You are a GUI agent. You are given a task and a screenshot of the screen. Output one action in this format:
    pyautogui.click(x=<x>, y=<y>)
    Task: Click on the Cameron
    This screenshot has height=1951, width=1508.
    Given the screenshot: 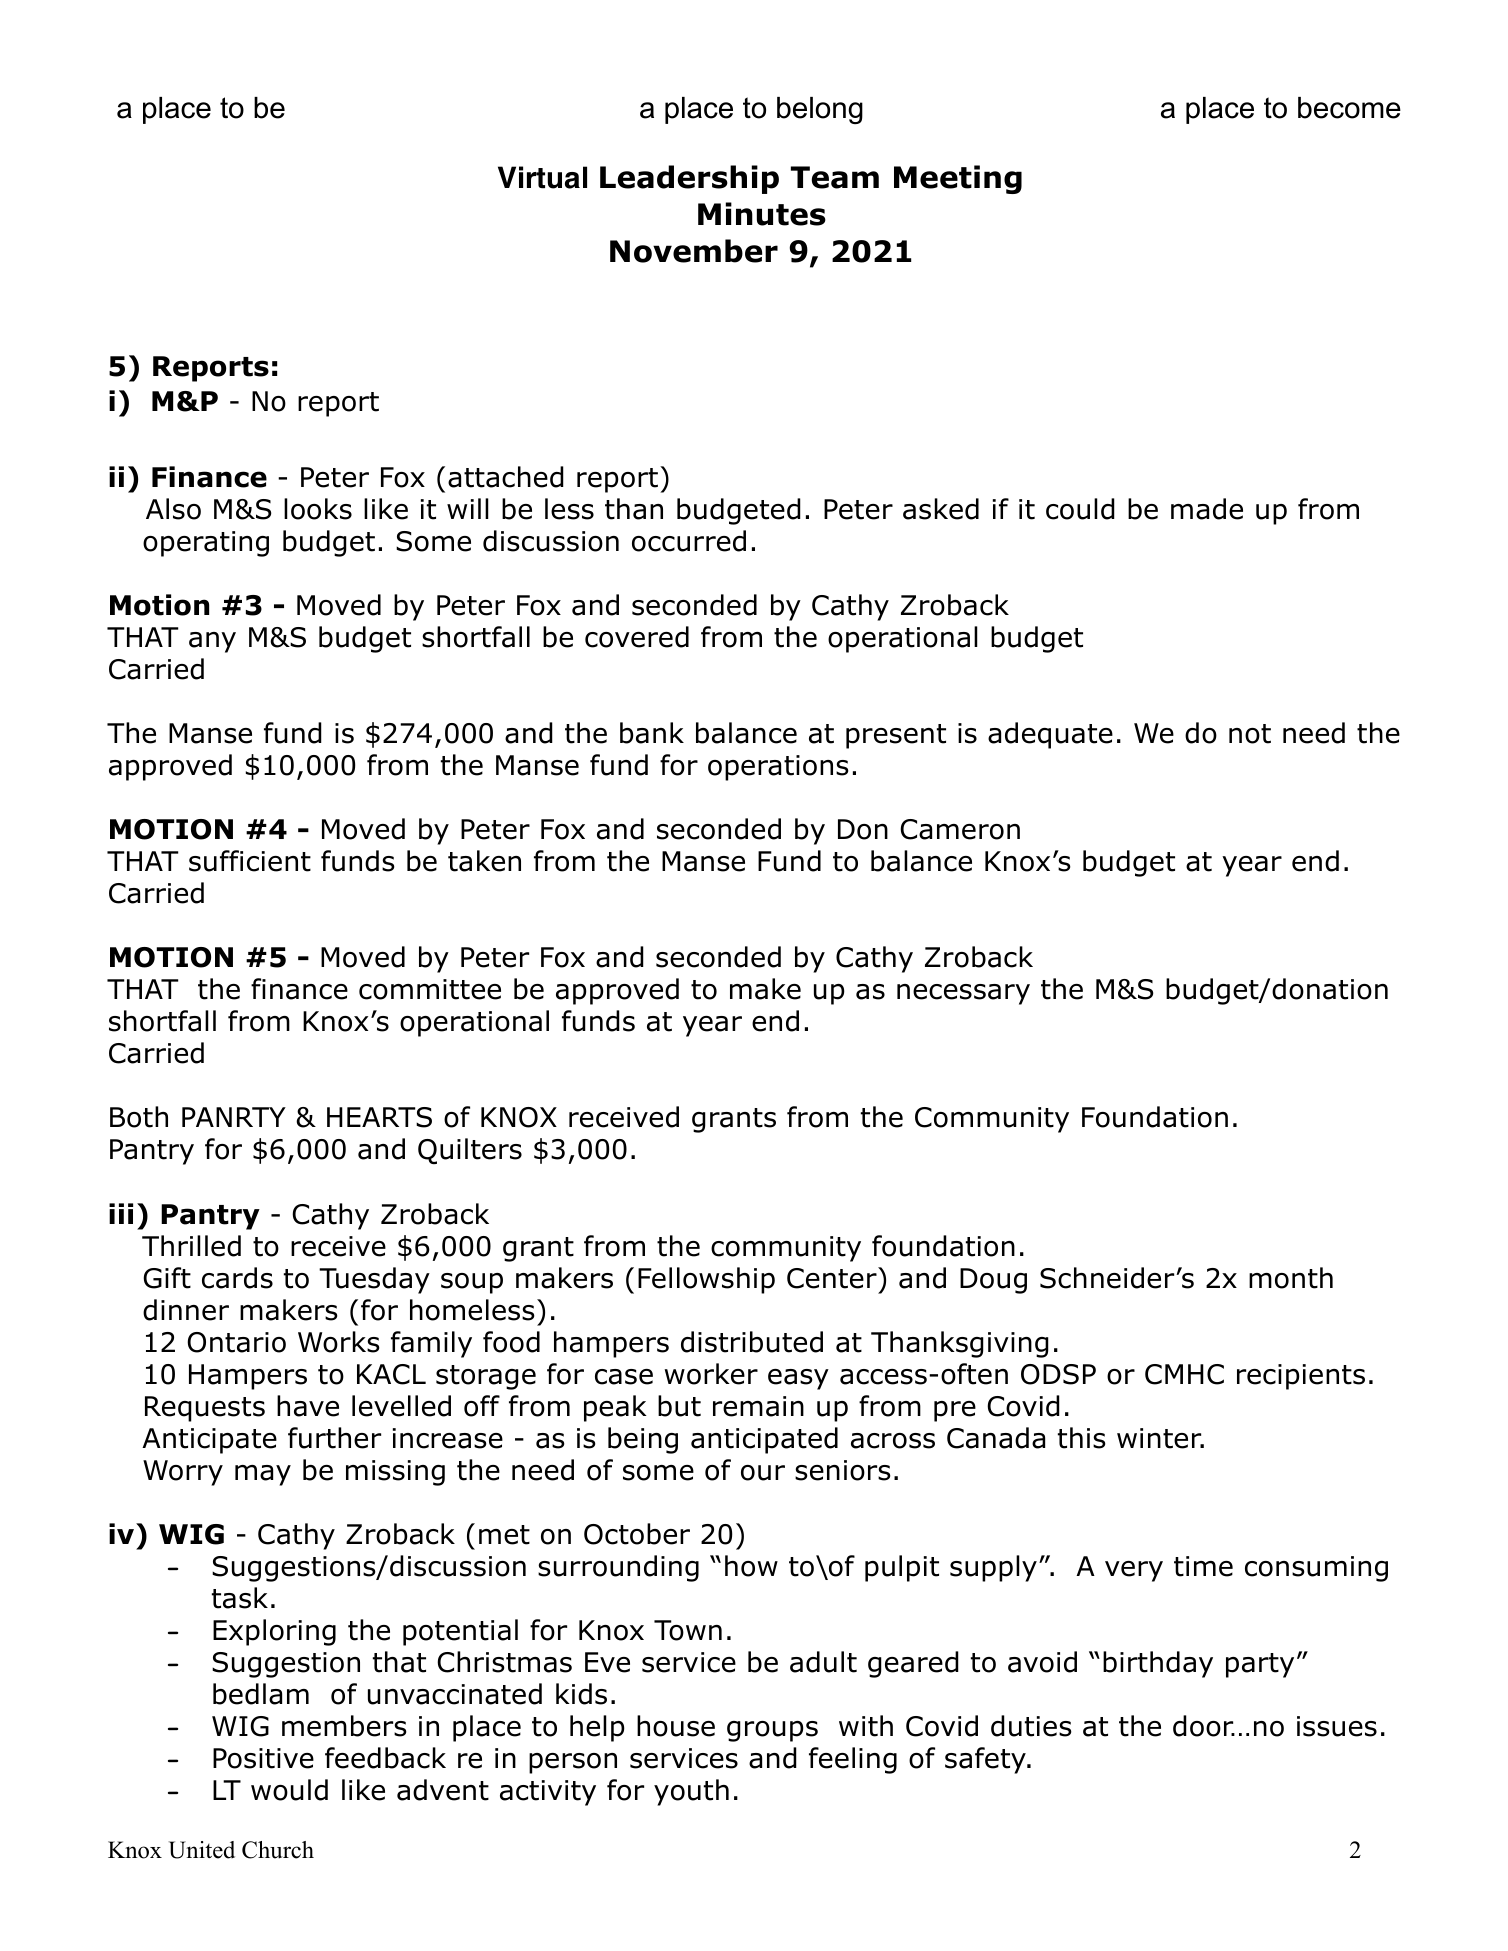 What is the action you would take?
    pyautogui.click(x=960, y=829)
